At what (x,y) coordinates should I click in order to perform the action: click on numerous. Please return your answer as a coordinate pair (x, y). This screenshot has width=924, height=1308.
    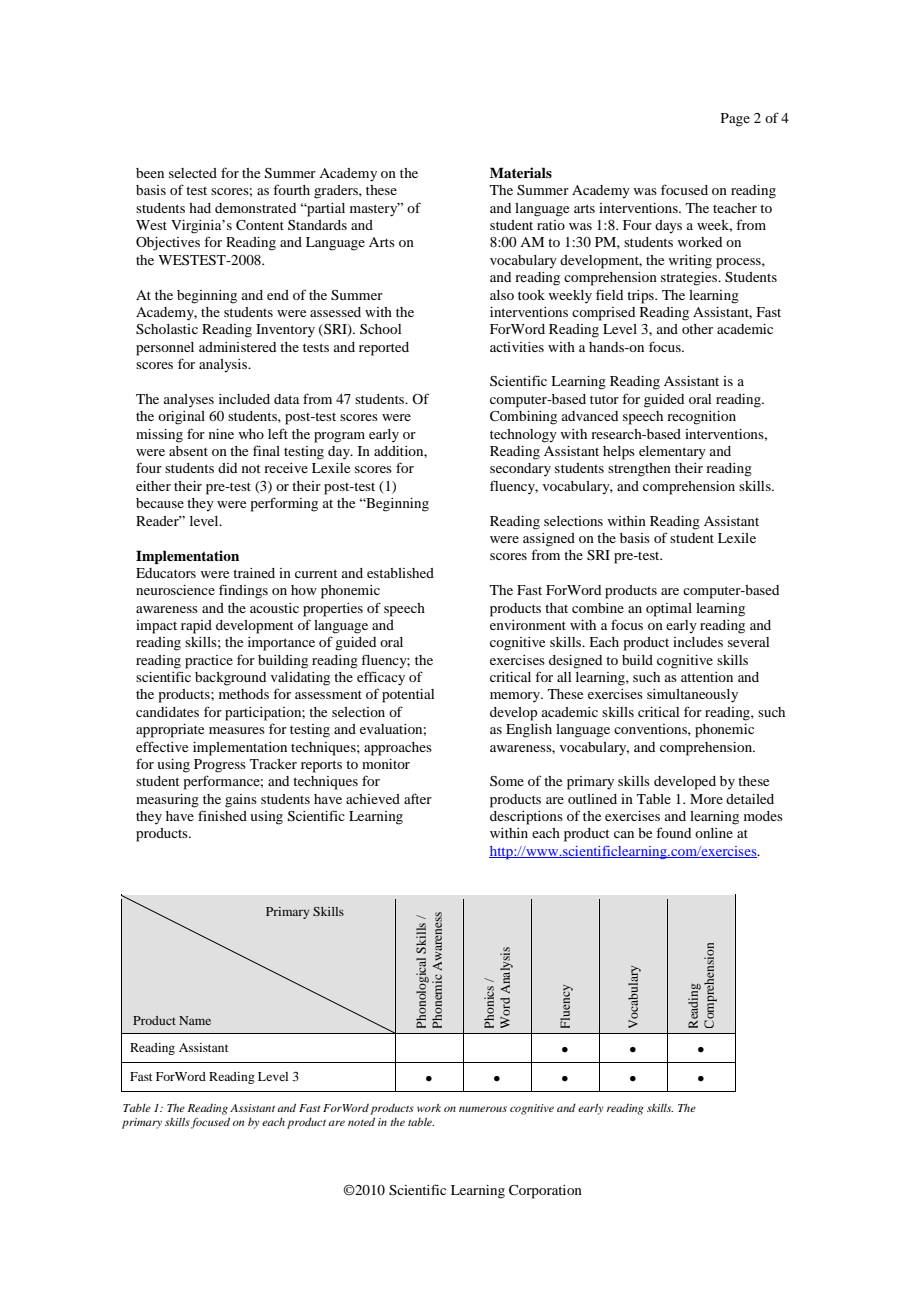
    Looking at the image, I should click on (483, 1109).
